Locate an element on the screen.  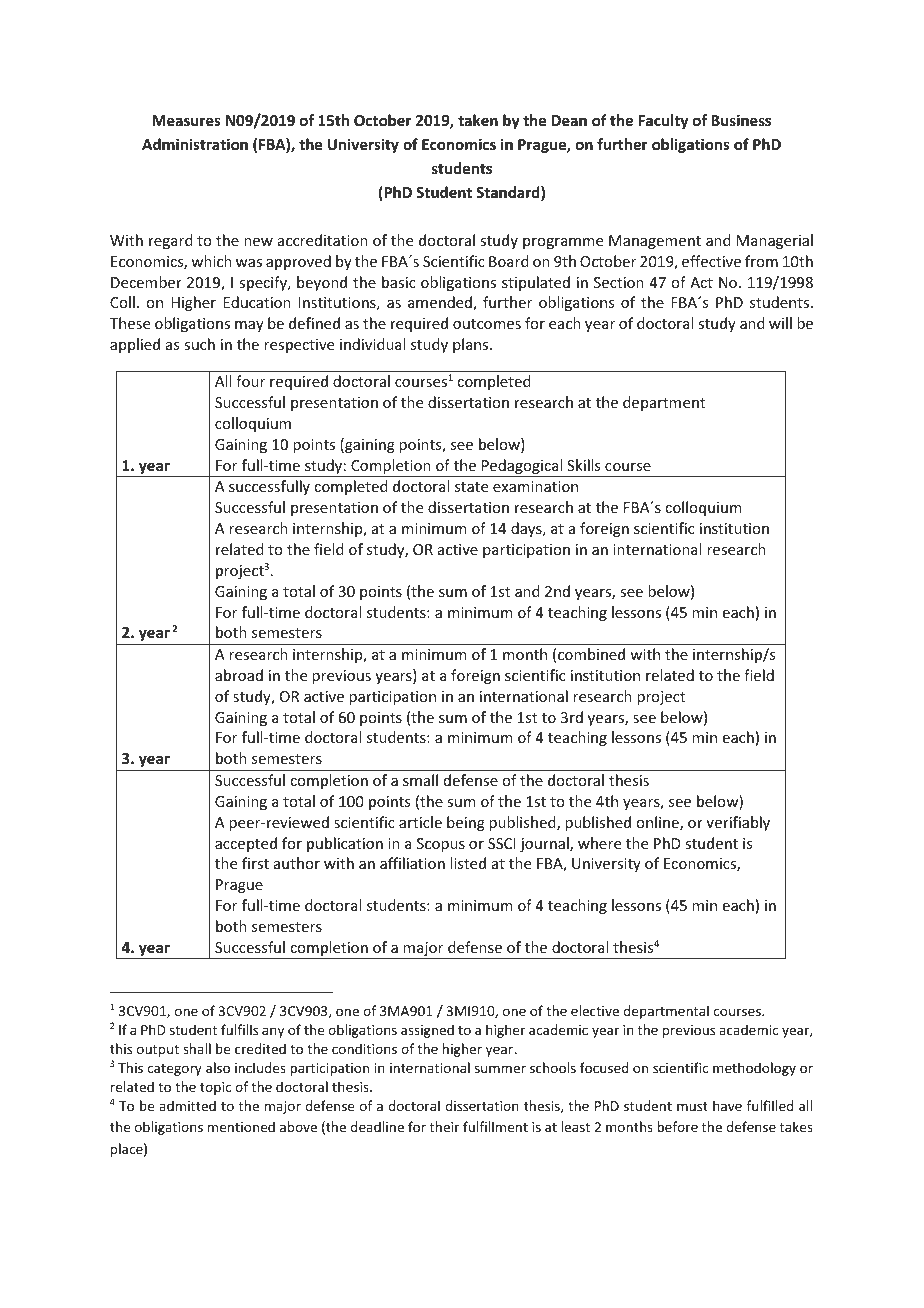
abroad is located at coordinates (239, 675).
